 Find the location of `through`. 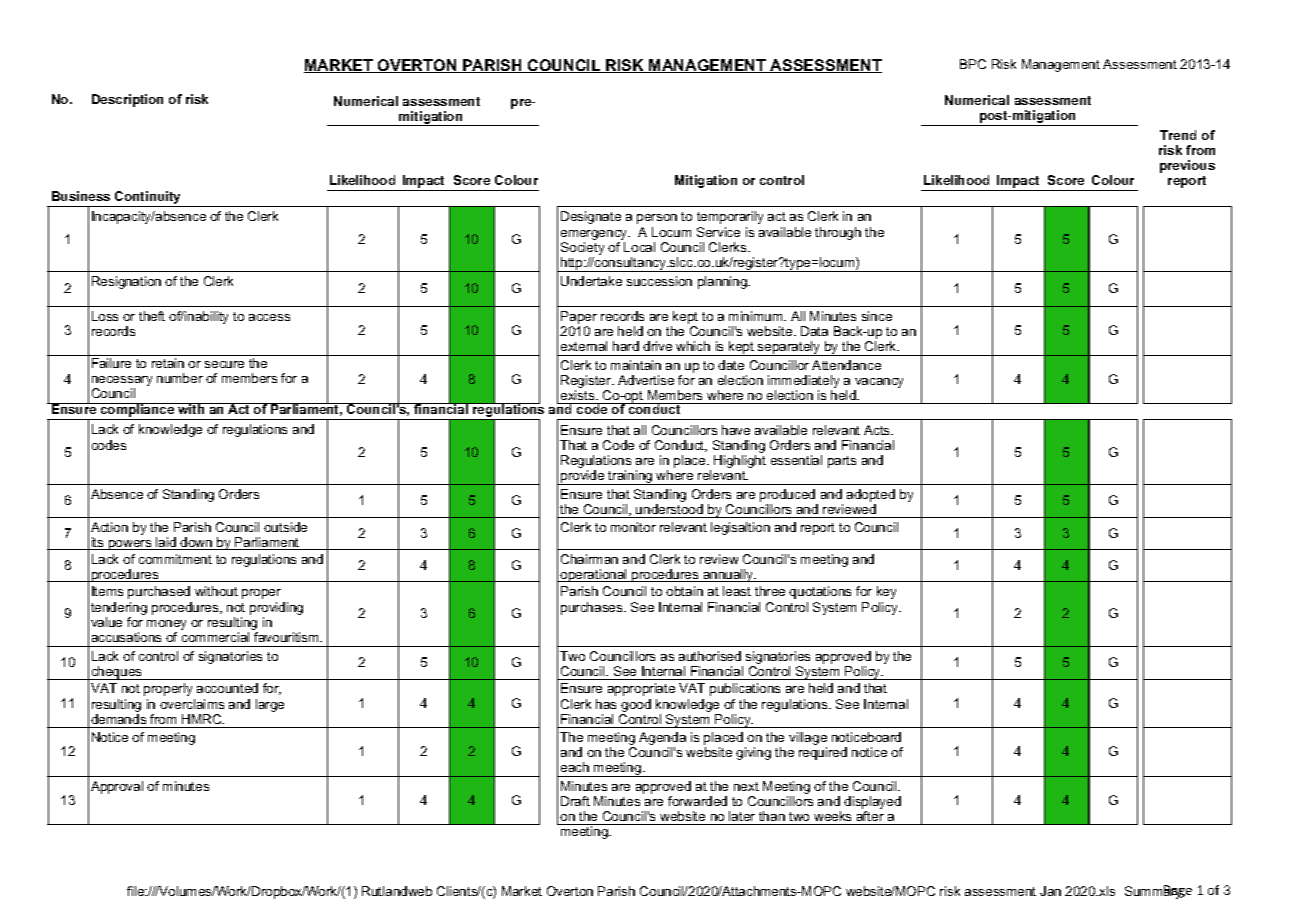

through is located at coordinates (838, 233).
